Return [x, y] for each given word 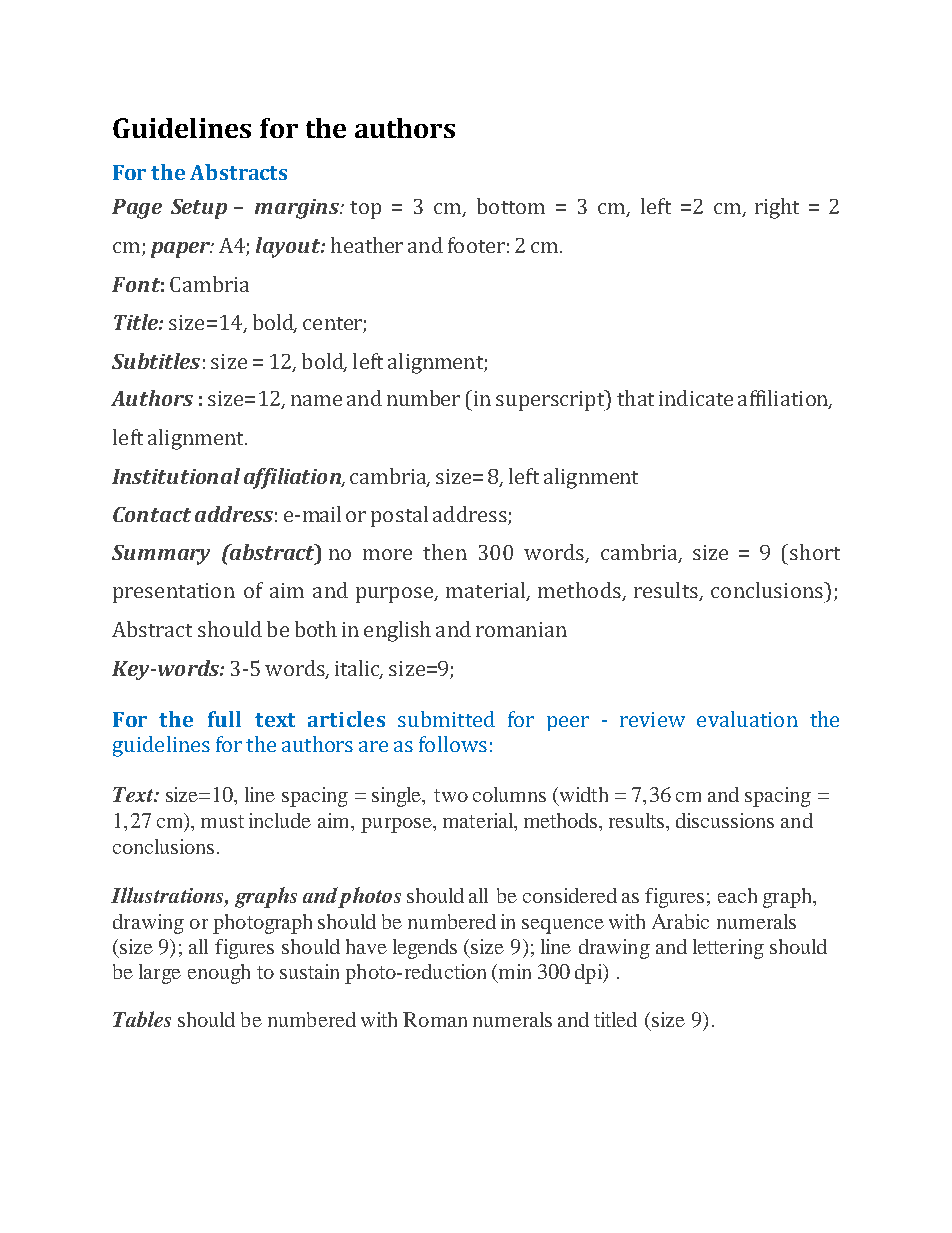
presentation [174, 593]
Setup [199, 209]
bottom [511, 206]
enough [219, 974]
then [445, 552]
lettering [728, 949]
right [777, 208]
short [815, 552]
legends [425, 949]
